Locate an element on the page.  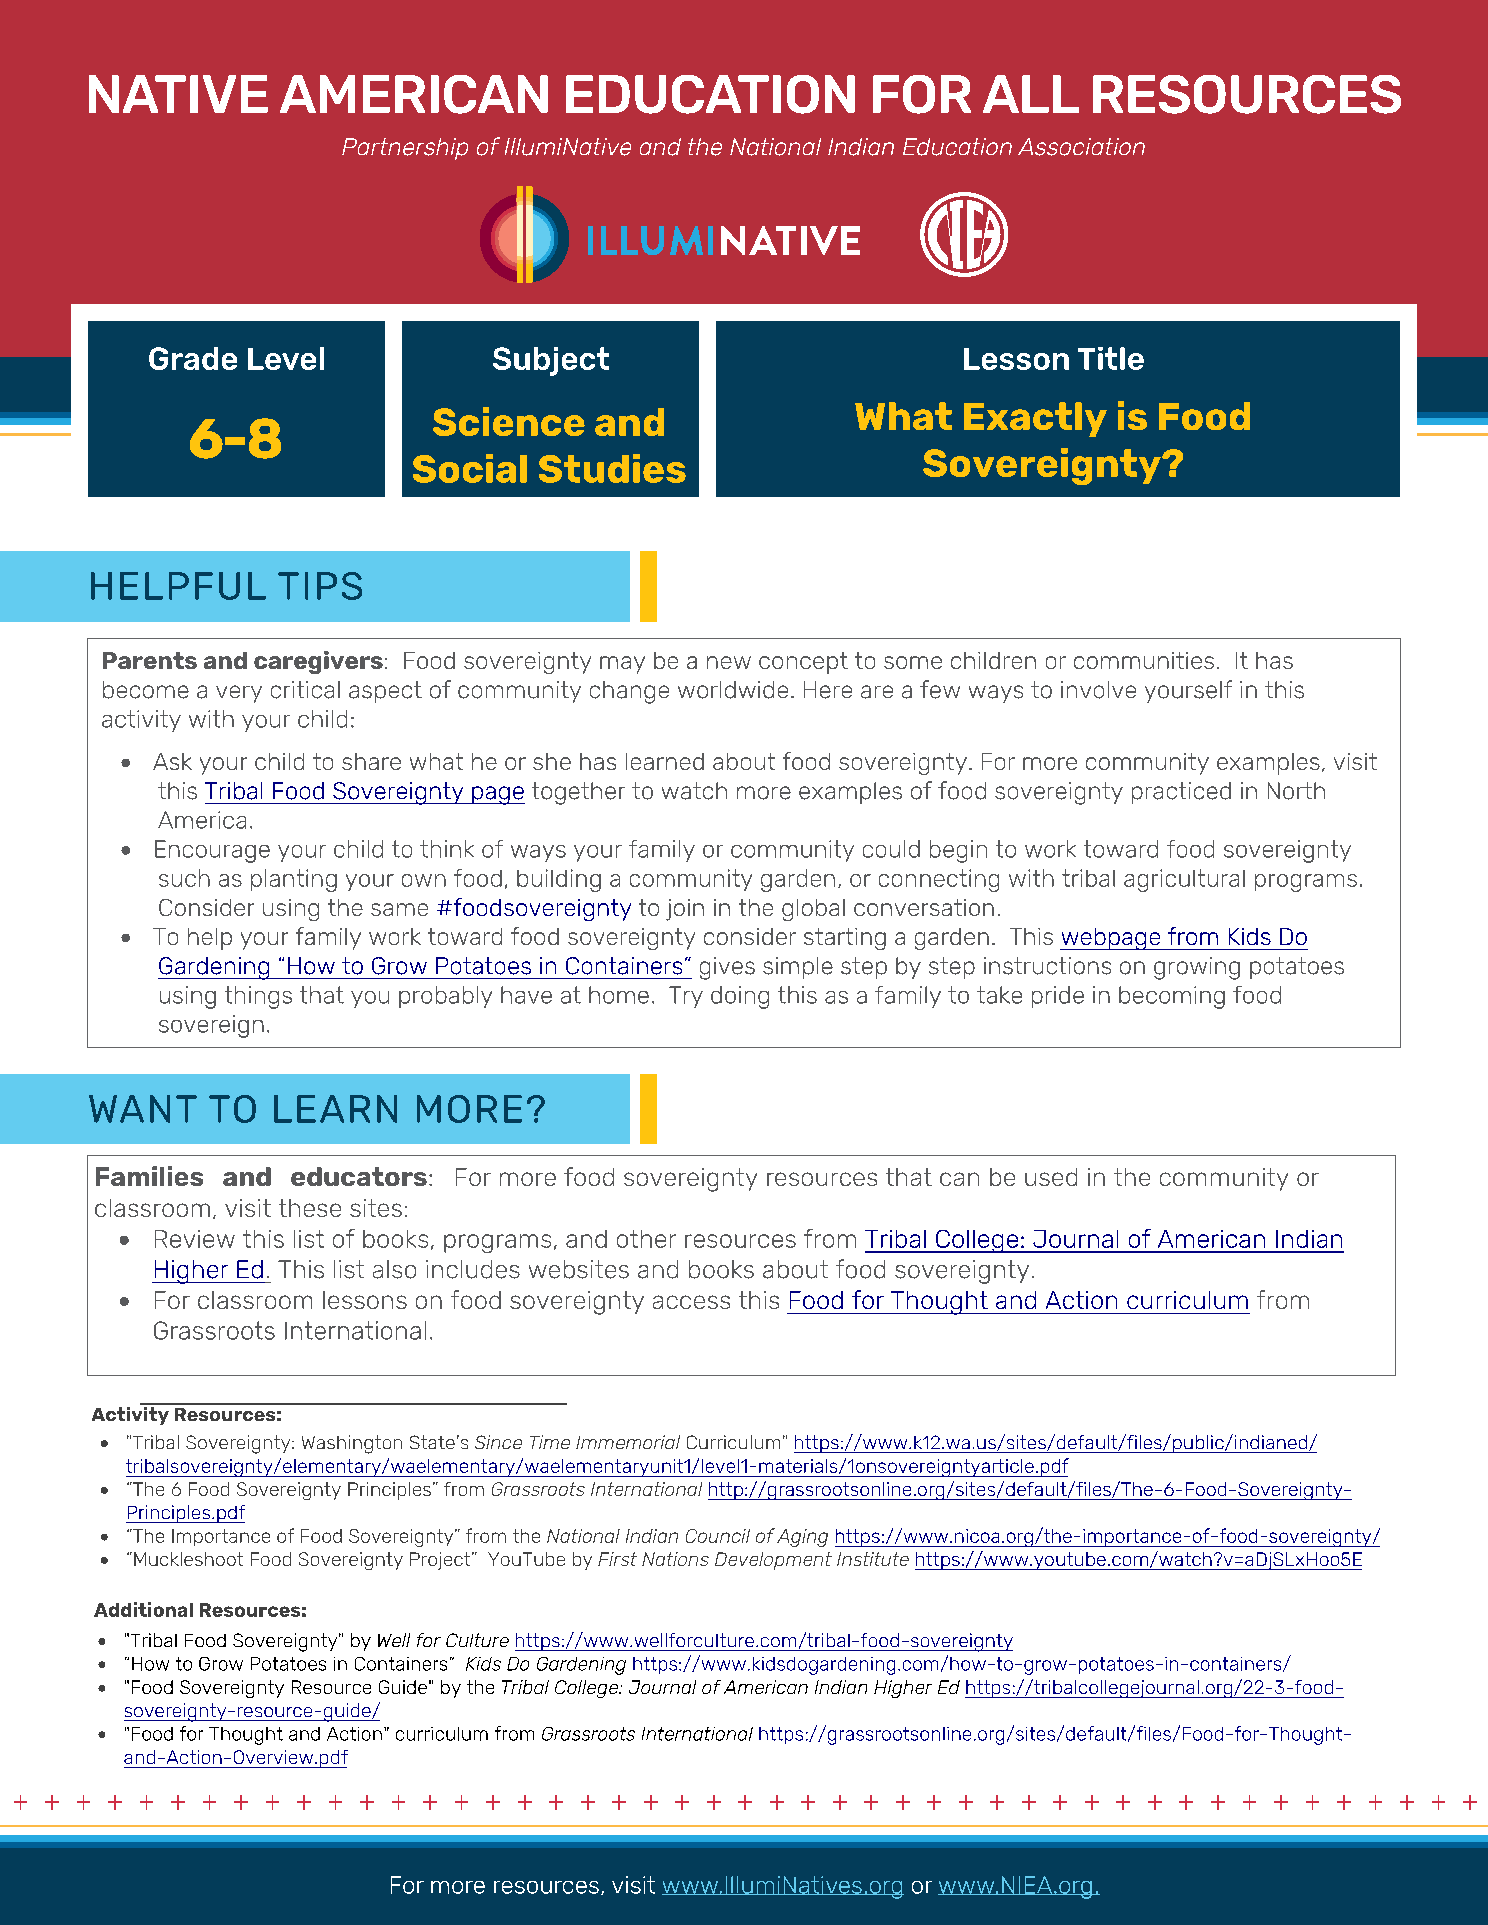
becoming is located at coordinates (1172, 997).
